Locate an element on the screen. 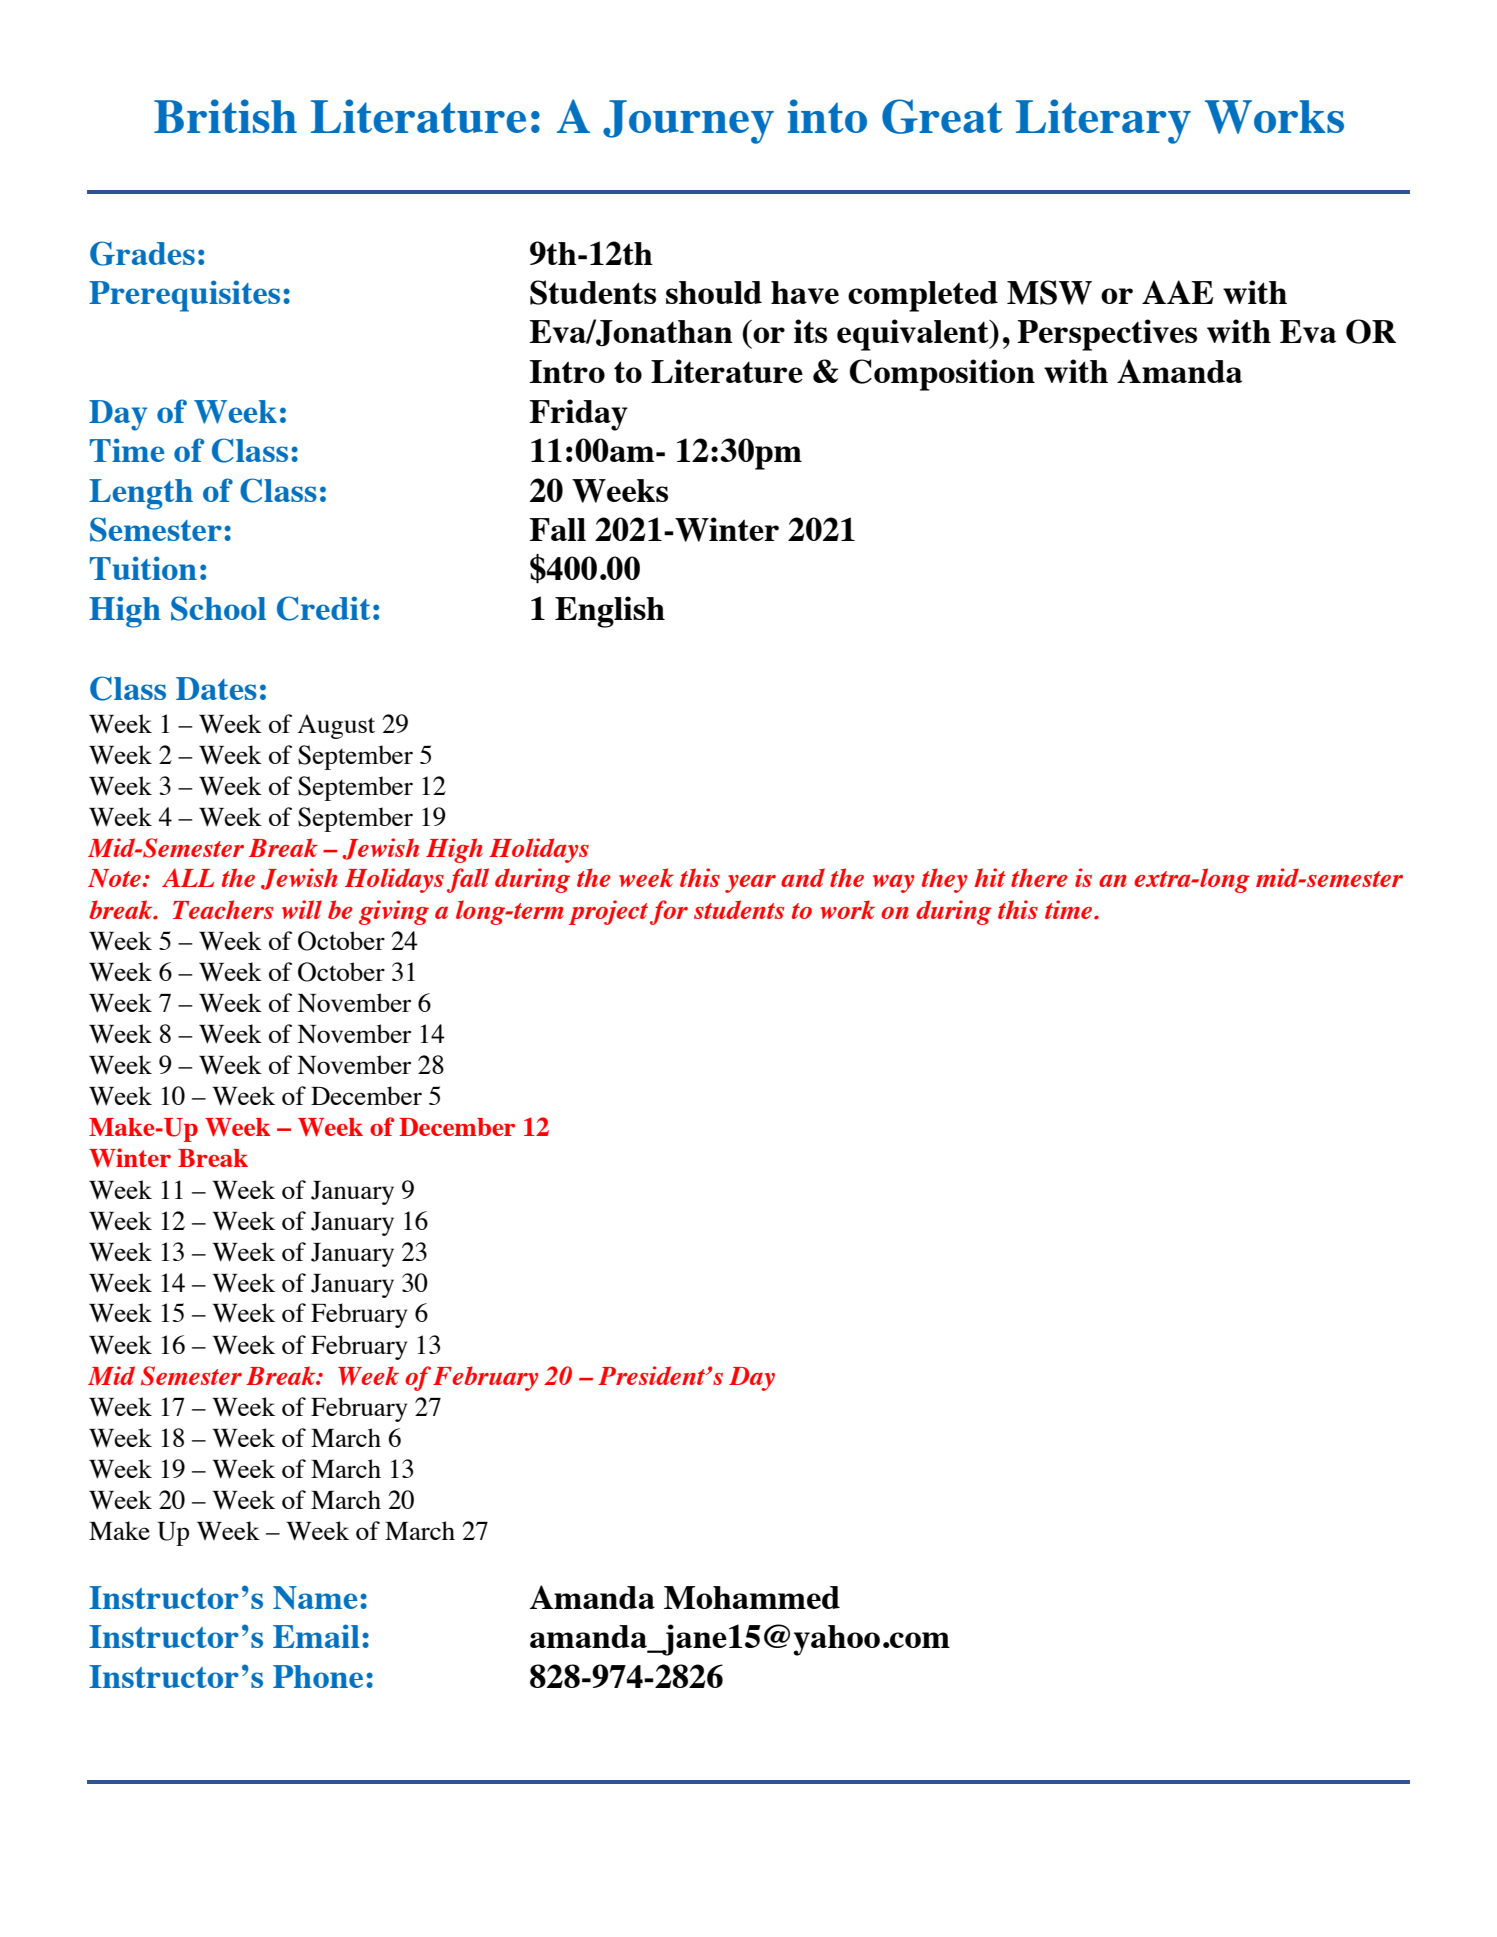 This screenshot has width=1497, height=1937. Teachers is located at coordinates (223, 909).
